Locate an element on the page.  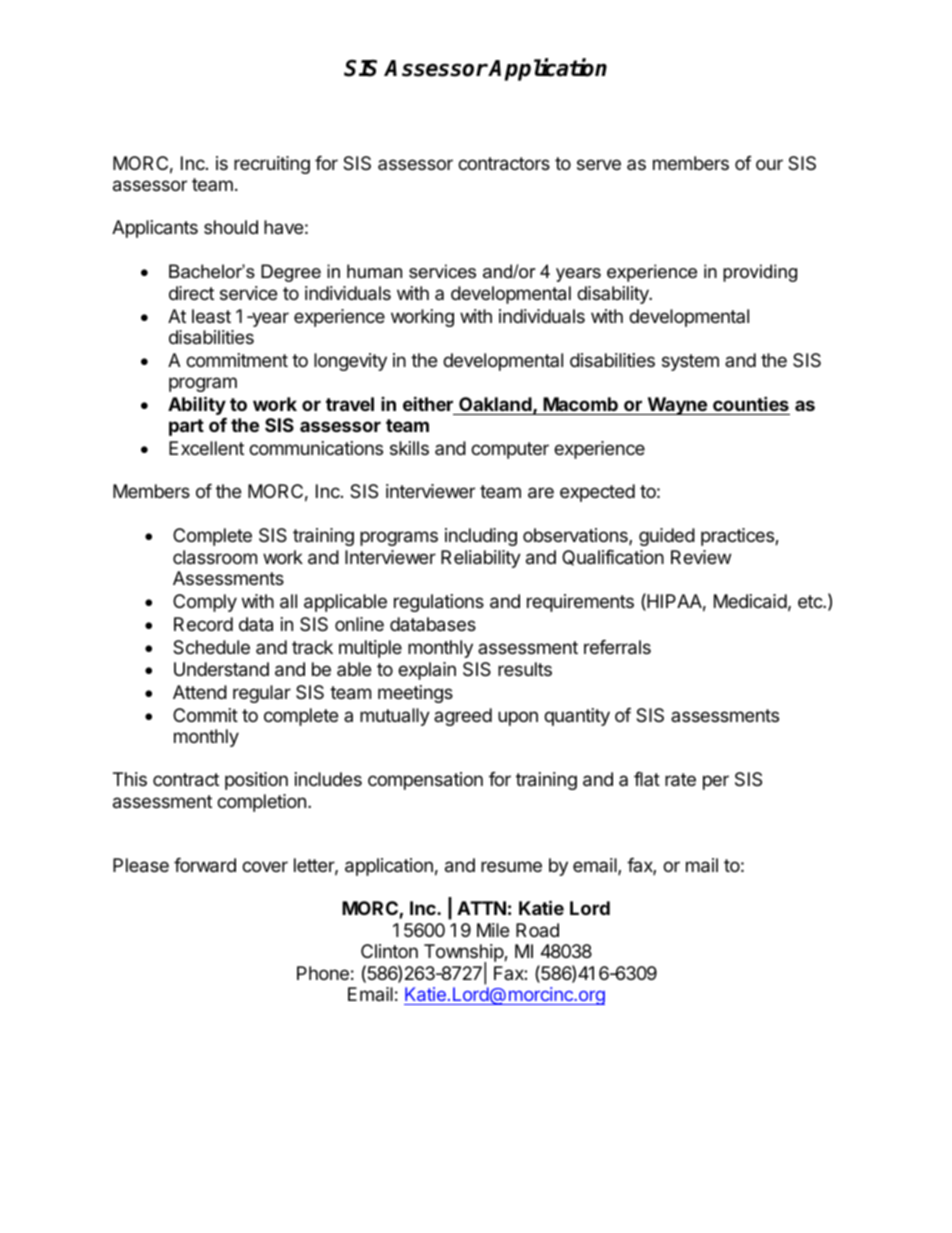
Schedule is located at coordinates (211, 647).
